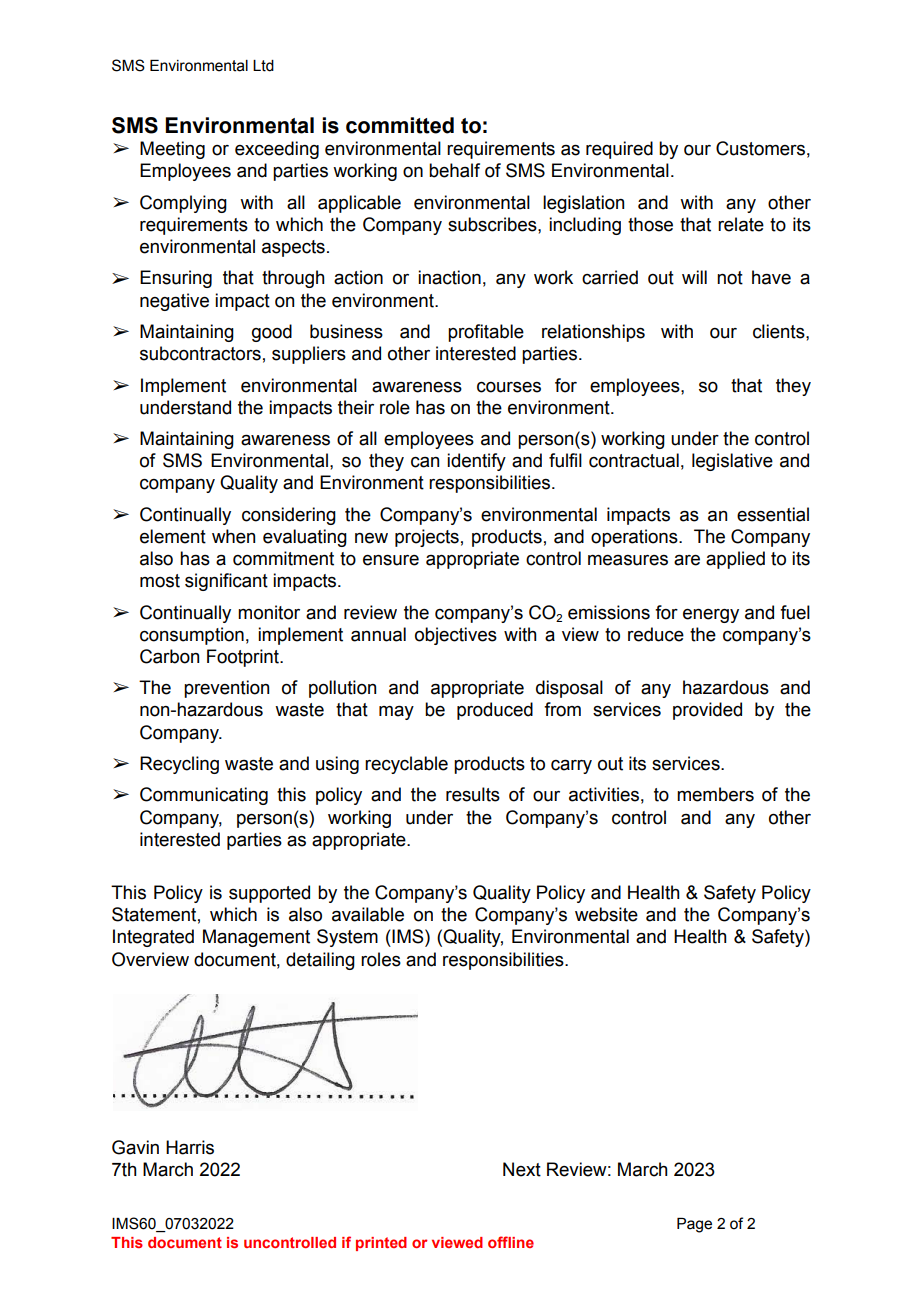 This page has width=924, height=1307. I want to click on Footprint, so click(244, 658).
